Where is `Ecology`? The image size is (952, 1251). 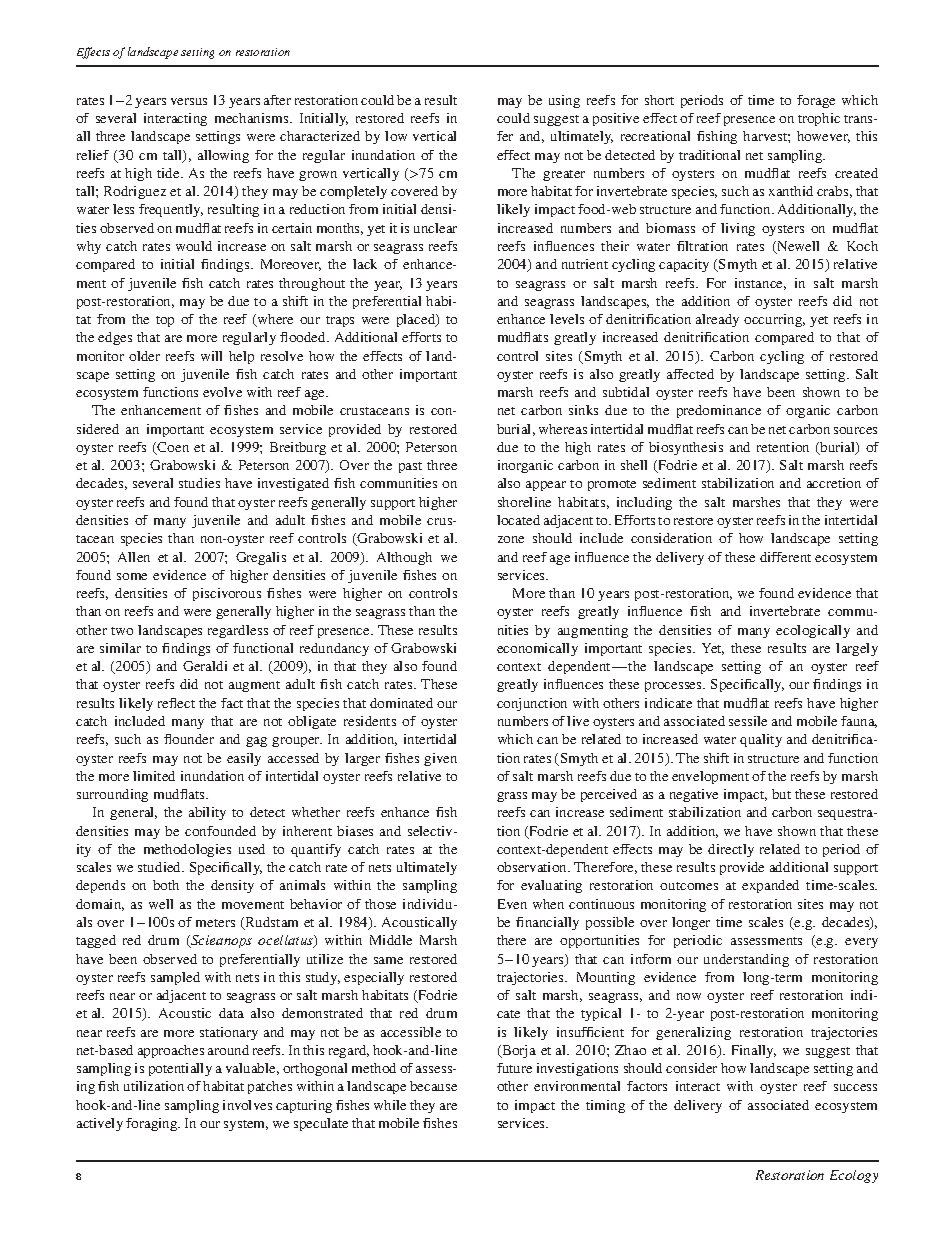 Ecology is located at coordinates (854, 1176).
